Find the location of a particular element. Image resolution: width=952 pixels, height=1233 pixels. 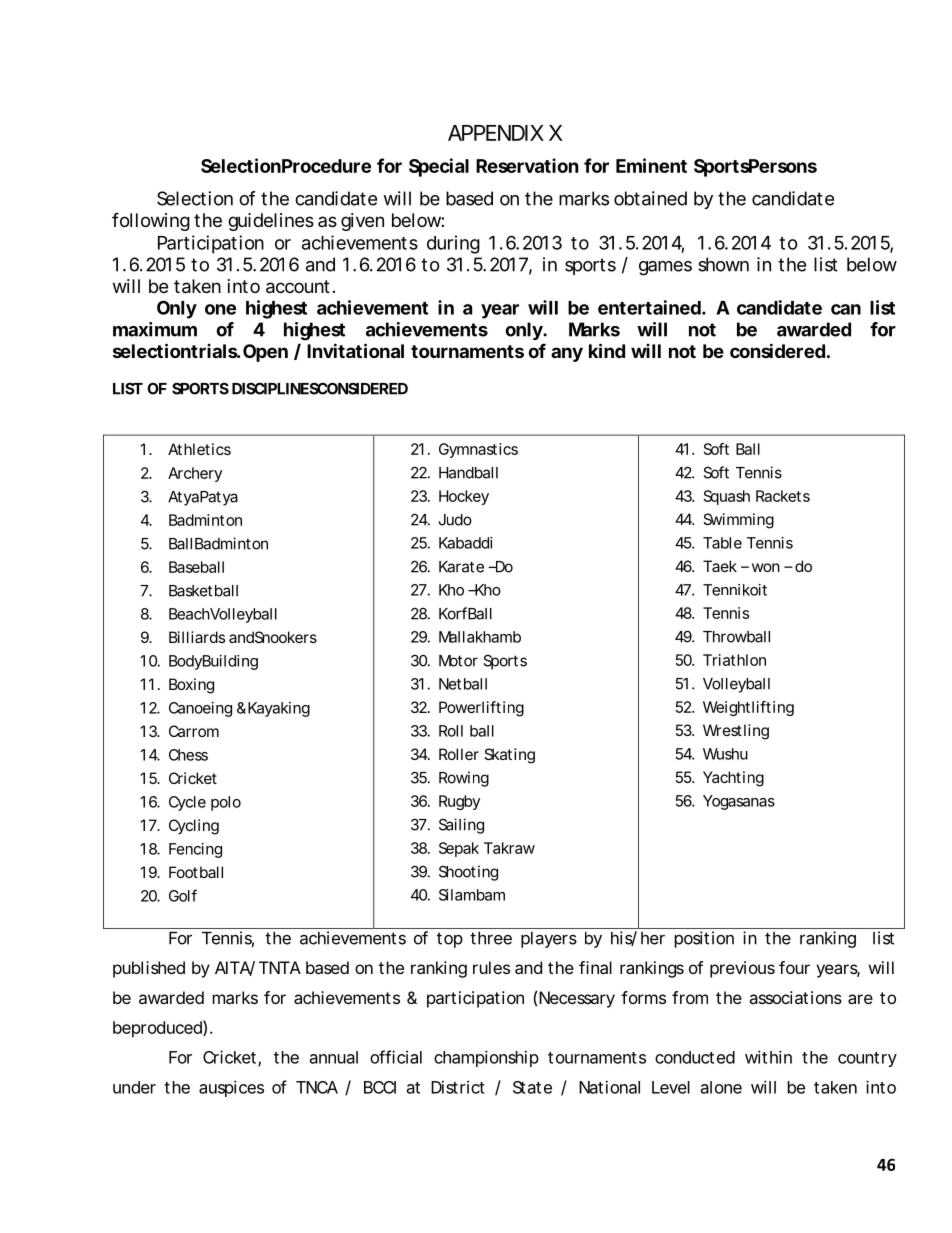

Eminent is located at coordinates (651, 165).
